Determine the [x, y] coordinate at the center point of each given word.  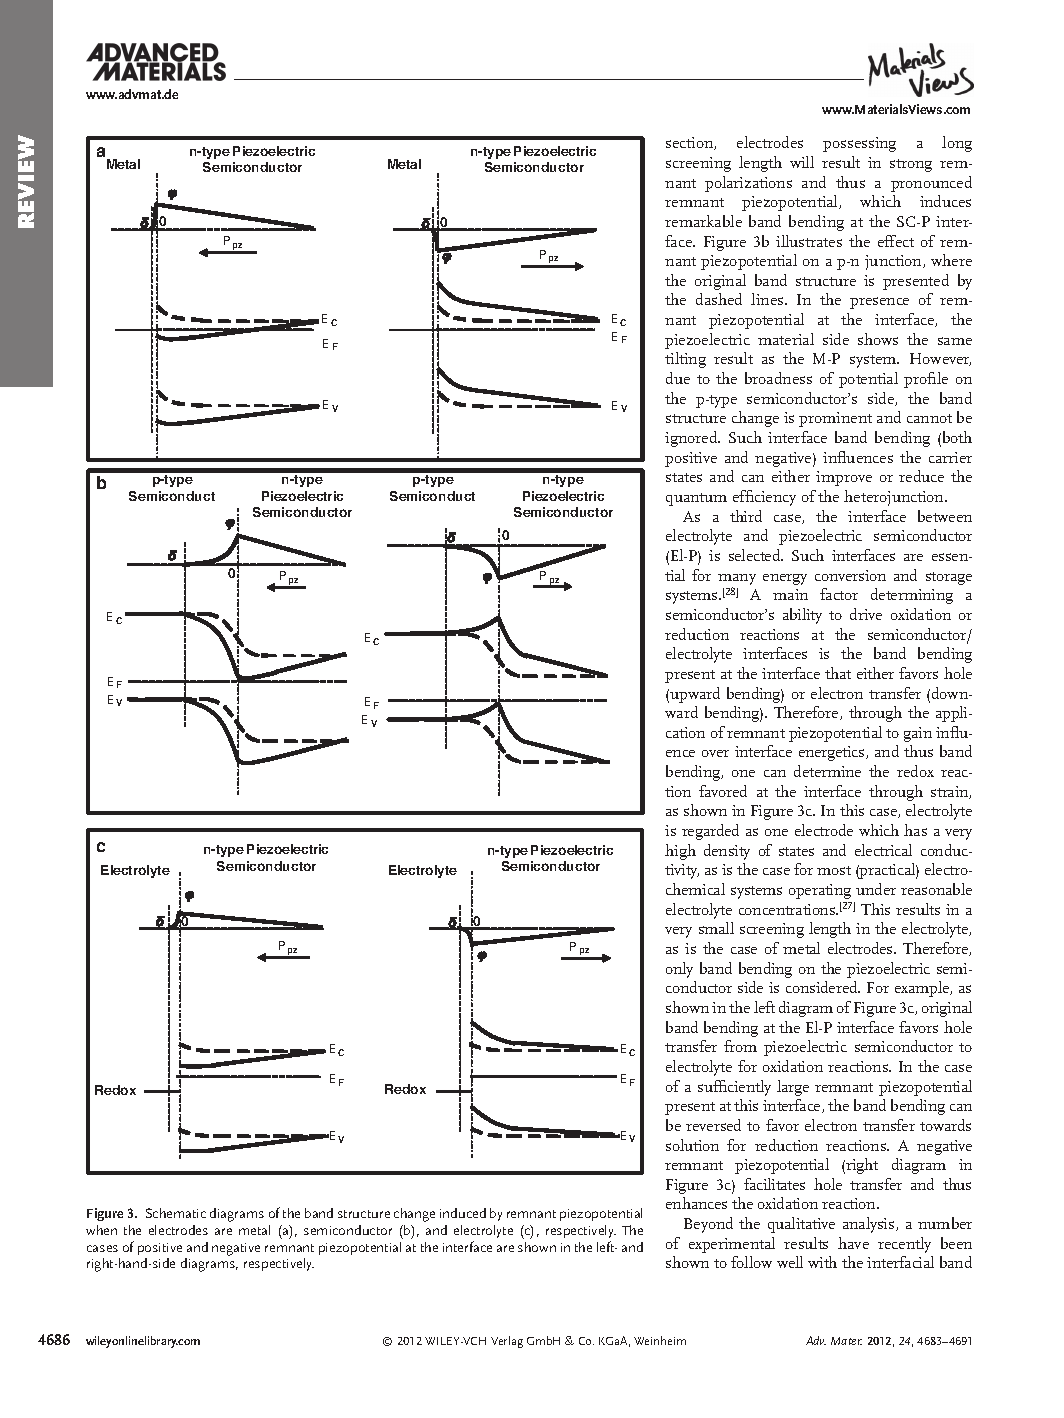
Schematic [176, 1213]
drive [866, 614]
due [678, 378]
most [834, 870]
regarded [710, 832]
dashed [719, 299]
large [793, 1088]
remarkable [703, 221]
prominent [835, 419]
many [737, 581]
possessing [859, 144]
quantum [696, 499]
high [680, 852]
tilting [685, 360]
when [101, 1230]
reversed [713, 1125]
